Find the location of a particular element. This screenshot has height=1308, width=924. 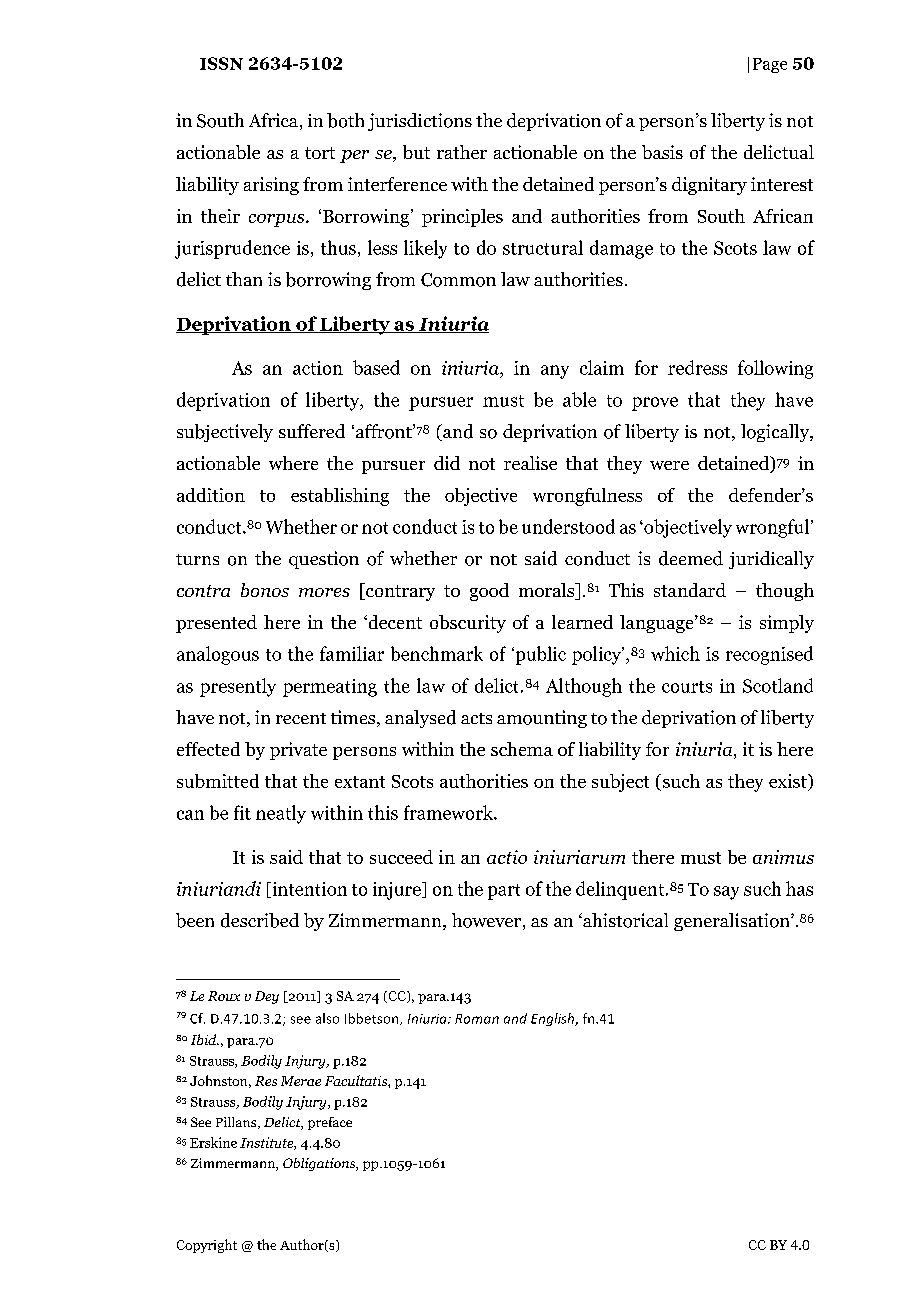

recognised is located at coordinates (769, 655).
